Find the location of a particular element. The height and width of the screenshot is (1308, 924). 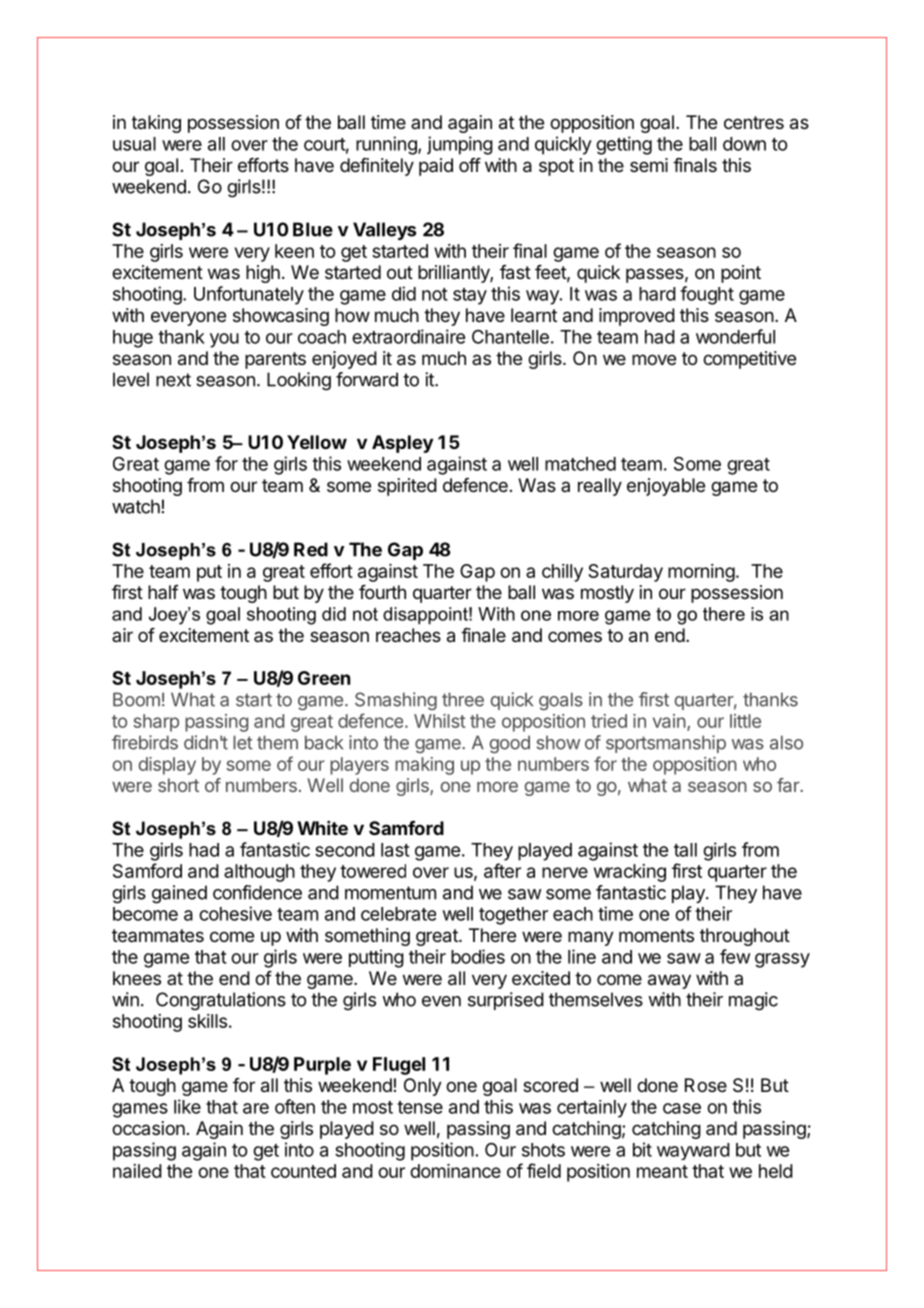

morning is located at coordinates (701, 573).
